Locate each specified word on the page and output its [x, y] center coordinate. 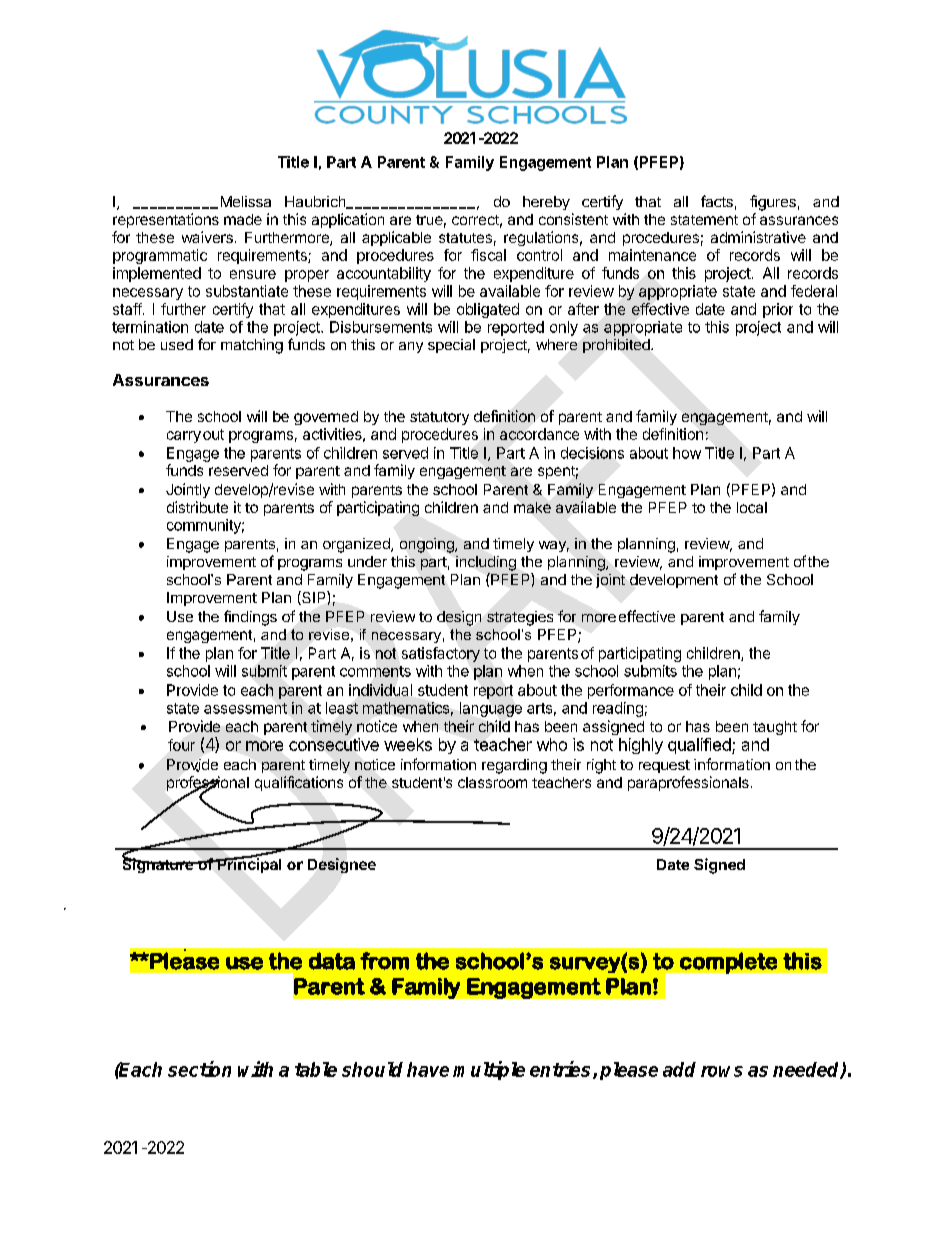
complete [728, 963]
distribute [197, 507]
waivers [207, 237]
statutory [439, 418]
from [384, 961]
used [177, 344]
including [486, 563]
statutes [465, 238]
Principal [248, 864]
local [752, 507]
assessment [245, 708]
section [199, 1069]
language [491, 709]
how [687, 453]
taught [775, 728]
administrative [758, 237]
